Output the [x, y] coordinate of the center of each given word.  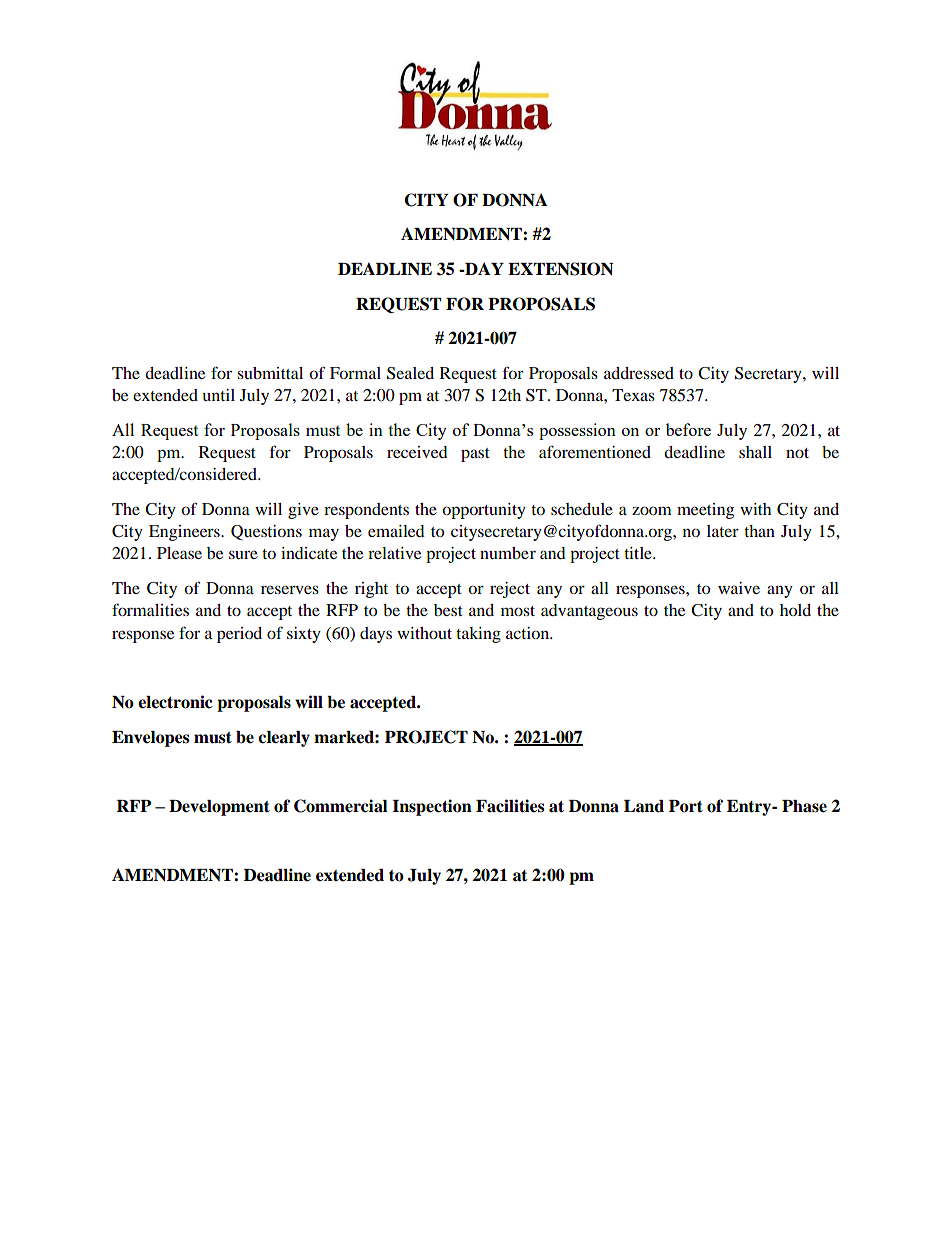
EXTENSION [560, 269]
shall [755, 452]
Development [219, 808]
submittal [270, 373]
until [219, 395]
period [239, 635]
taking [478, 635]
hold [795, 610]
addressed [639, 373]
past [475, 455]
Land [644, 806]
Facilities [510, 806]
